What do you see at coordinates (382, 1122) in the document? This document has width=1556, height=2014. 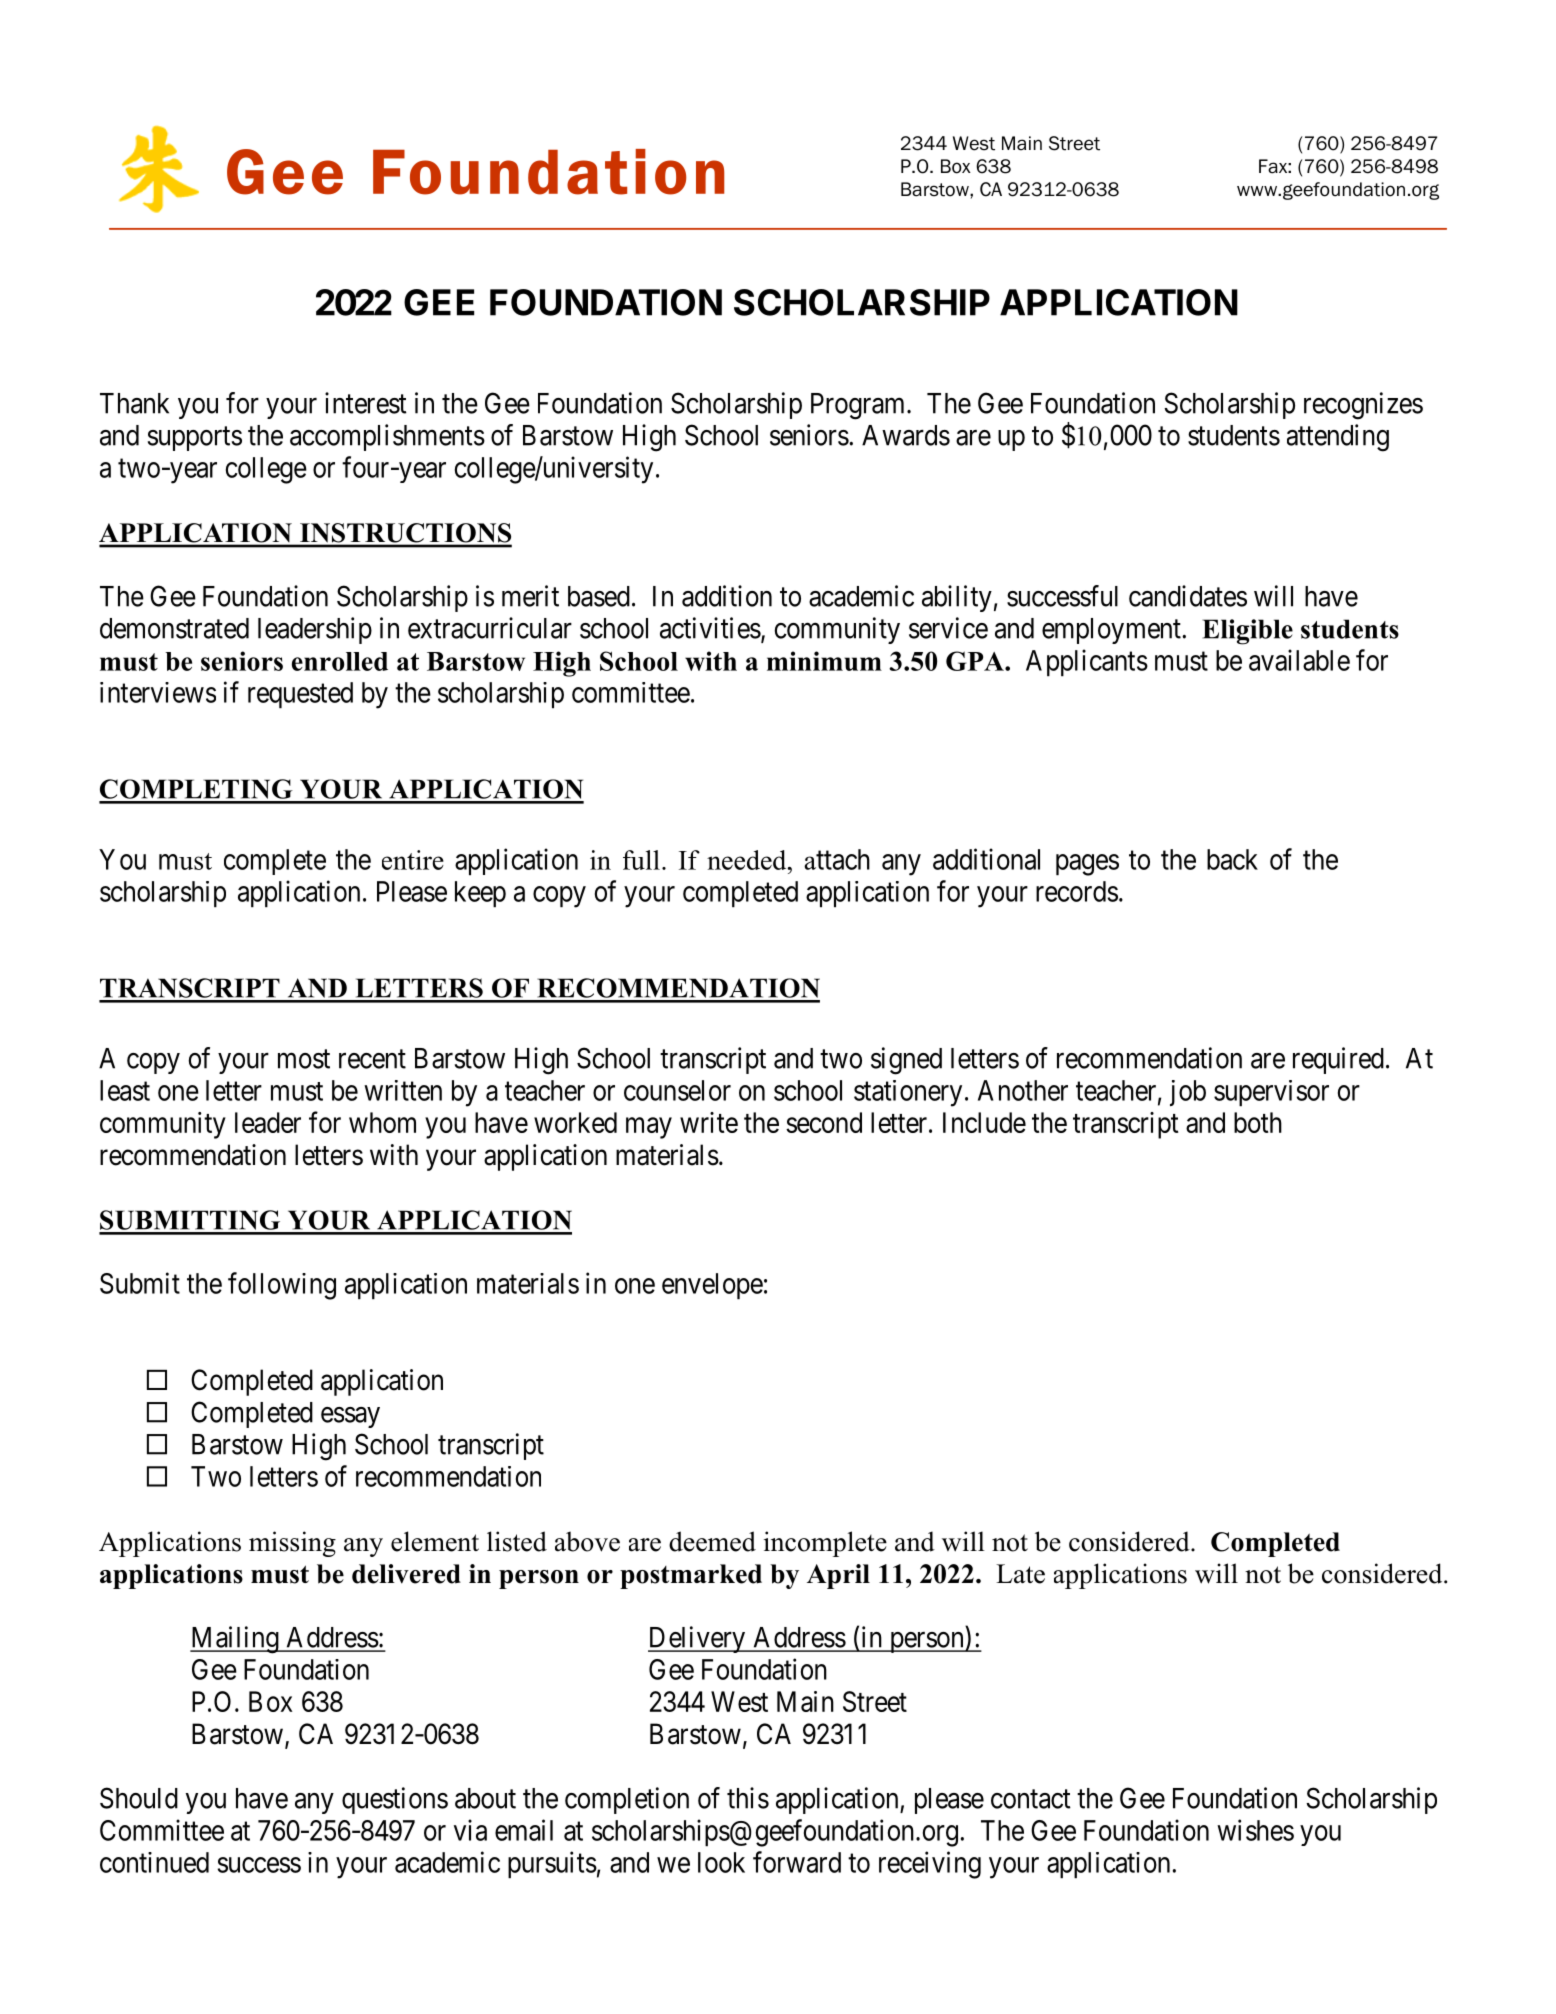 I see `whom` at bounding box center [382, 1122].
